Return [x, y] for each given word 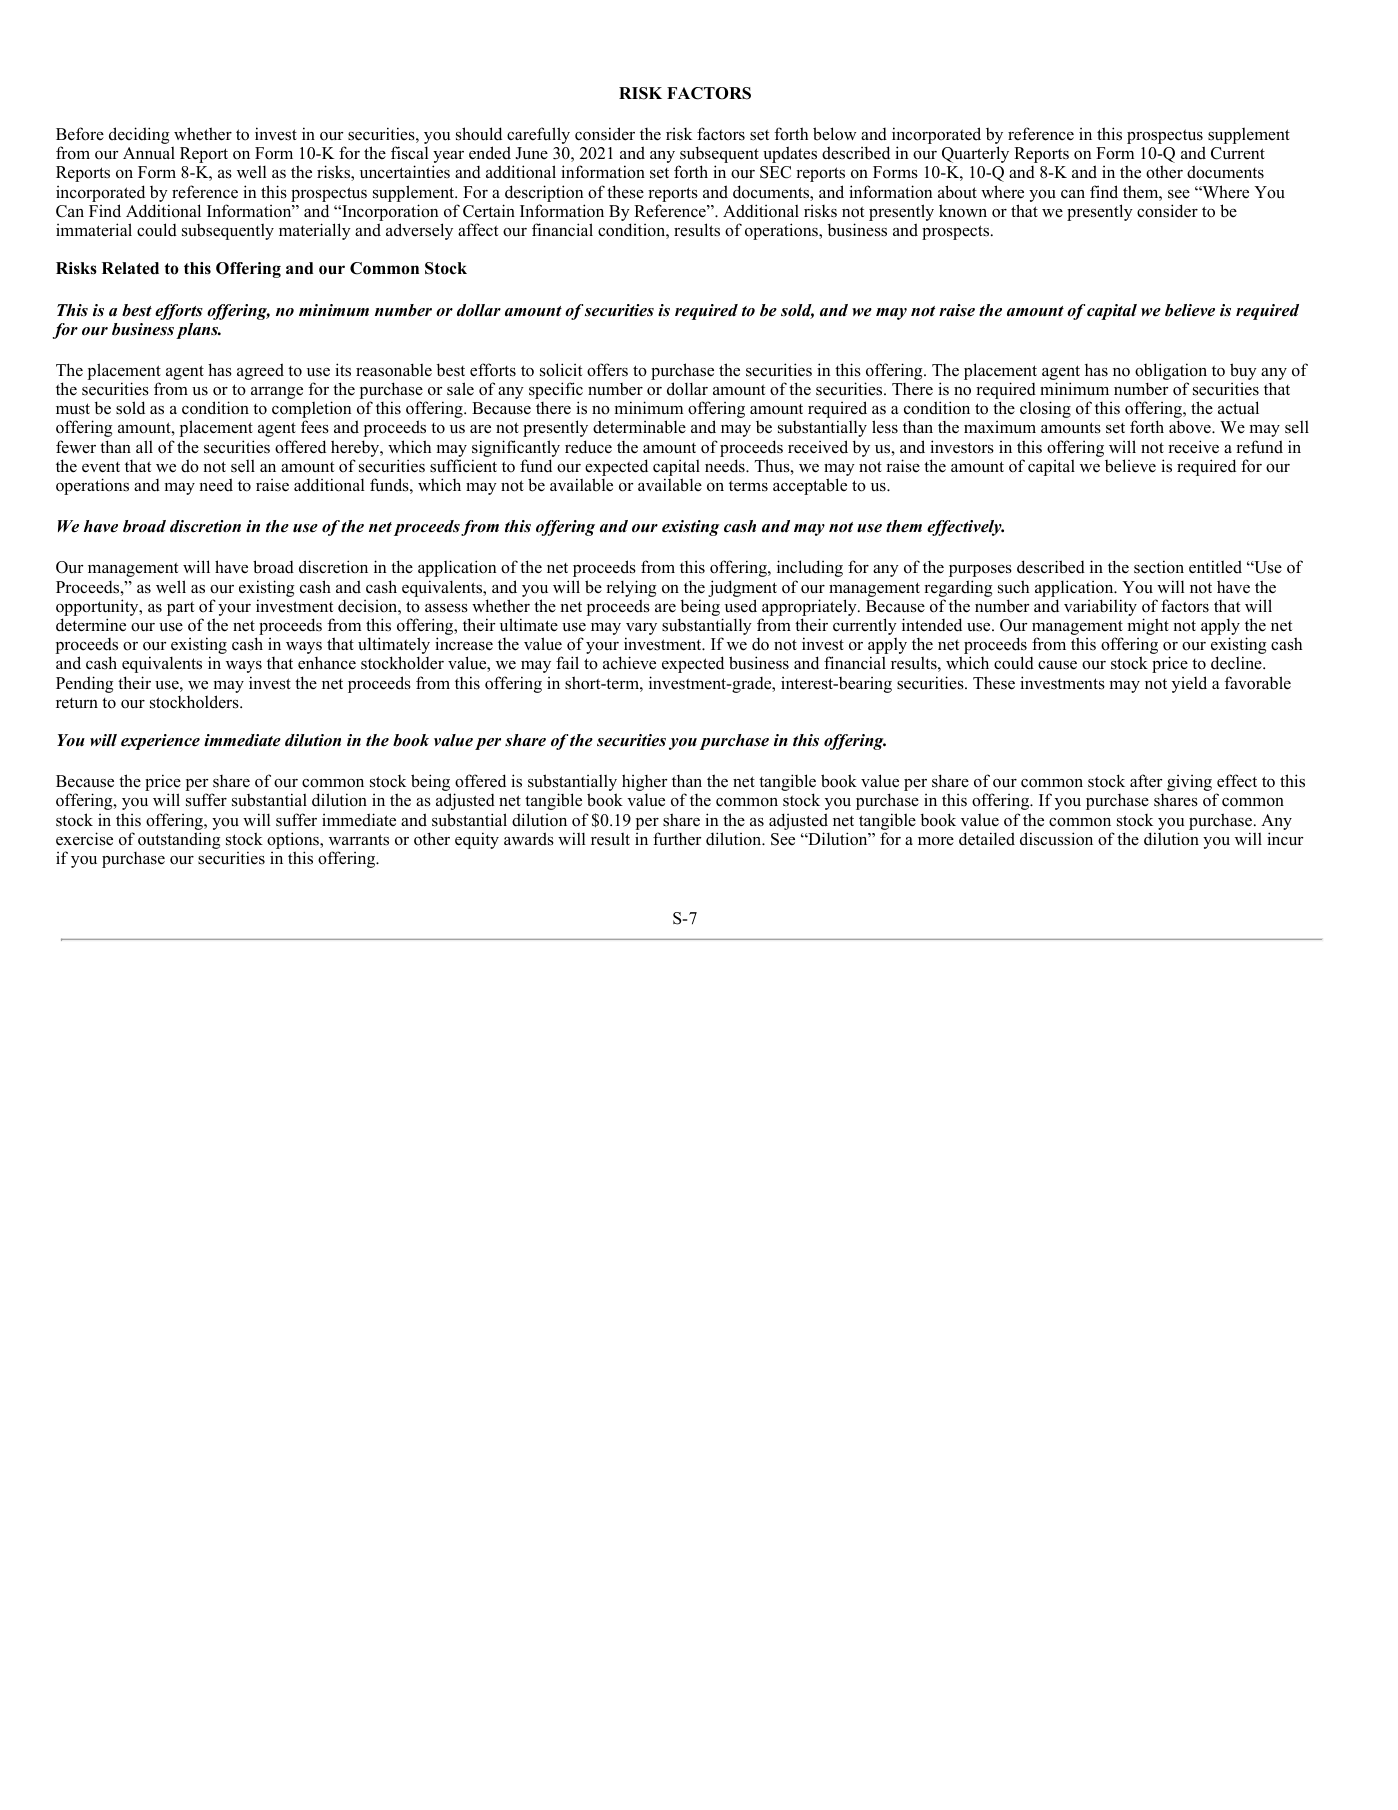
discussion [1056, 839]
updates [790, 154]
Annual [149, 153]
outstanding [179, 840]
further [677, 839]
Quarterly [975, 154]
